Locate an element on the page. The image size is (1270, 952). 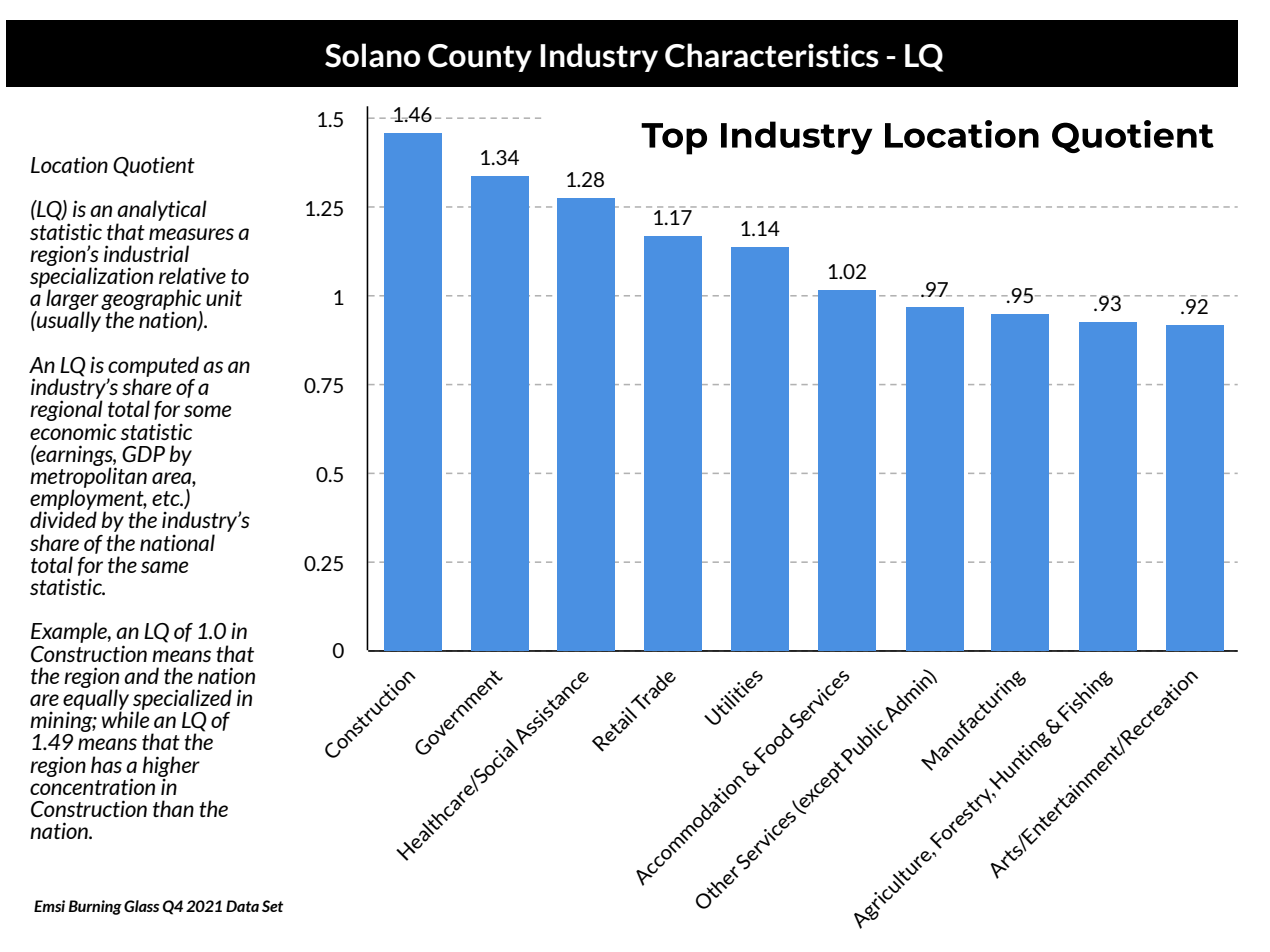
analytical is located at coordinates (162, 212).
